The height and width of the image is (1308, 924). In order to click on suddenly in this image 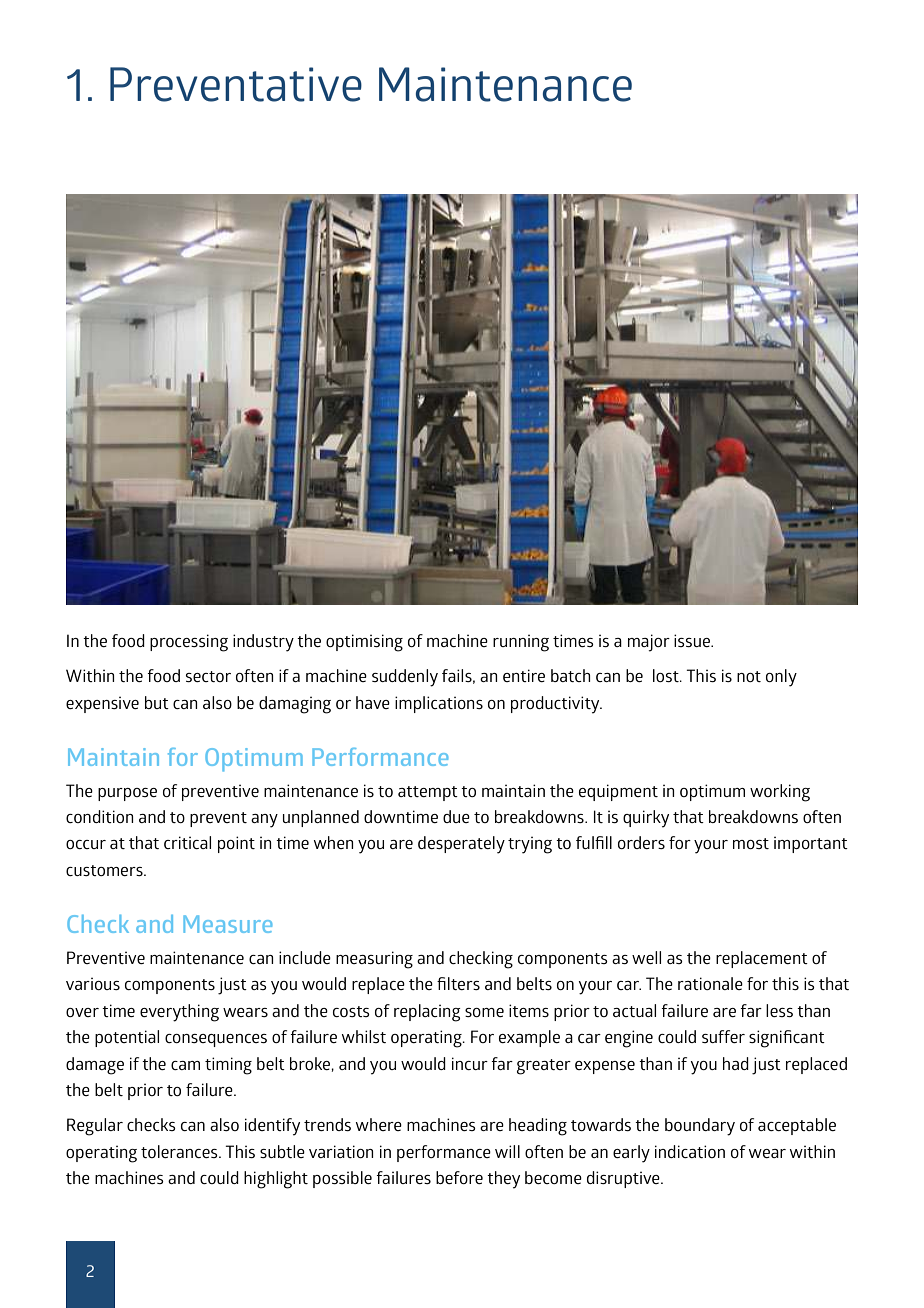, I will do `click(405, 678)`.
